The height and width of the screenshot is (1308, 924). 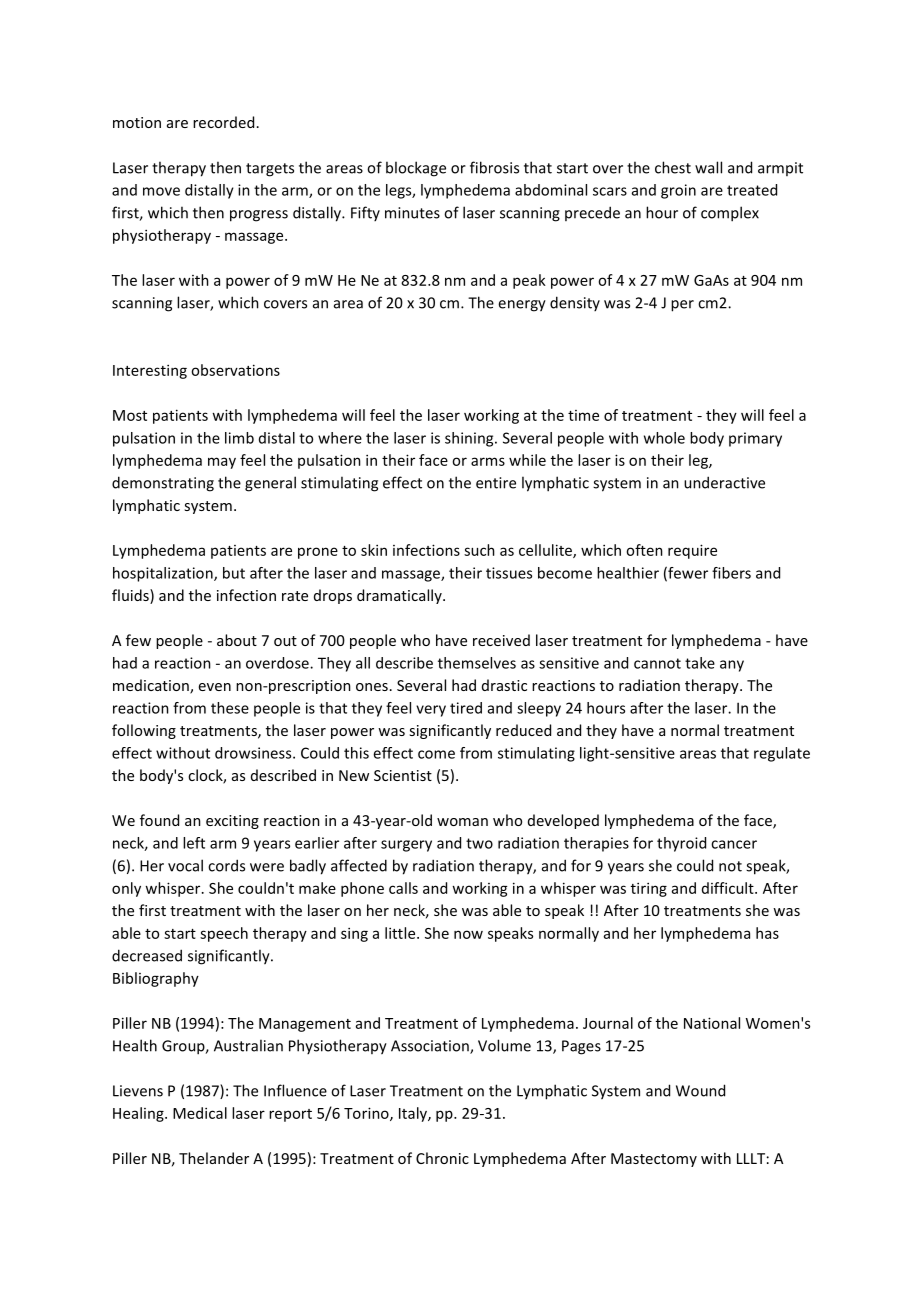 I want to click on difficult, so click(x=729, y=888).
